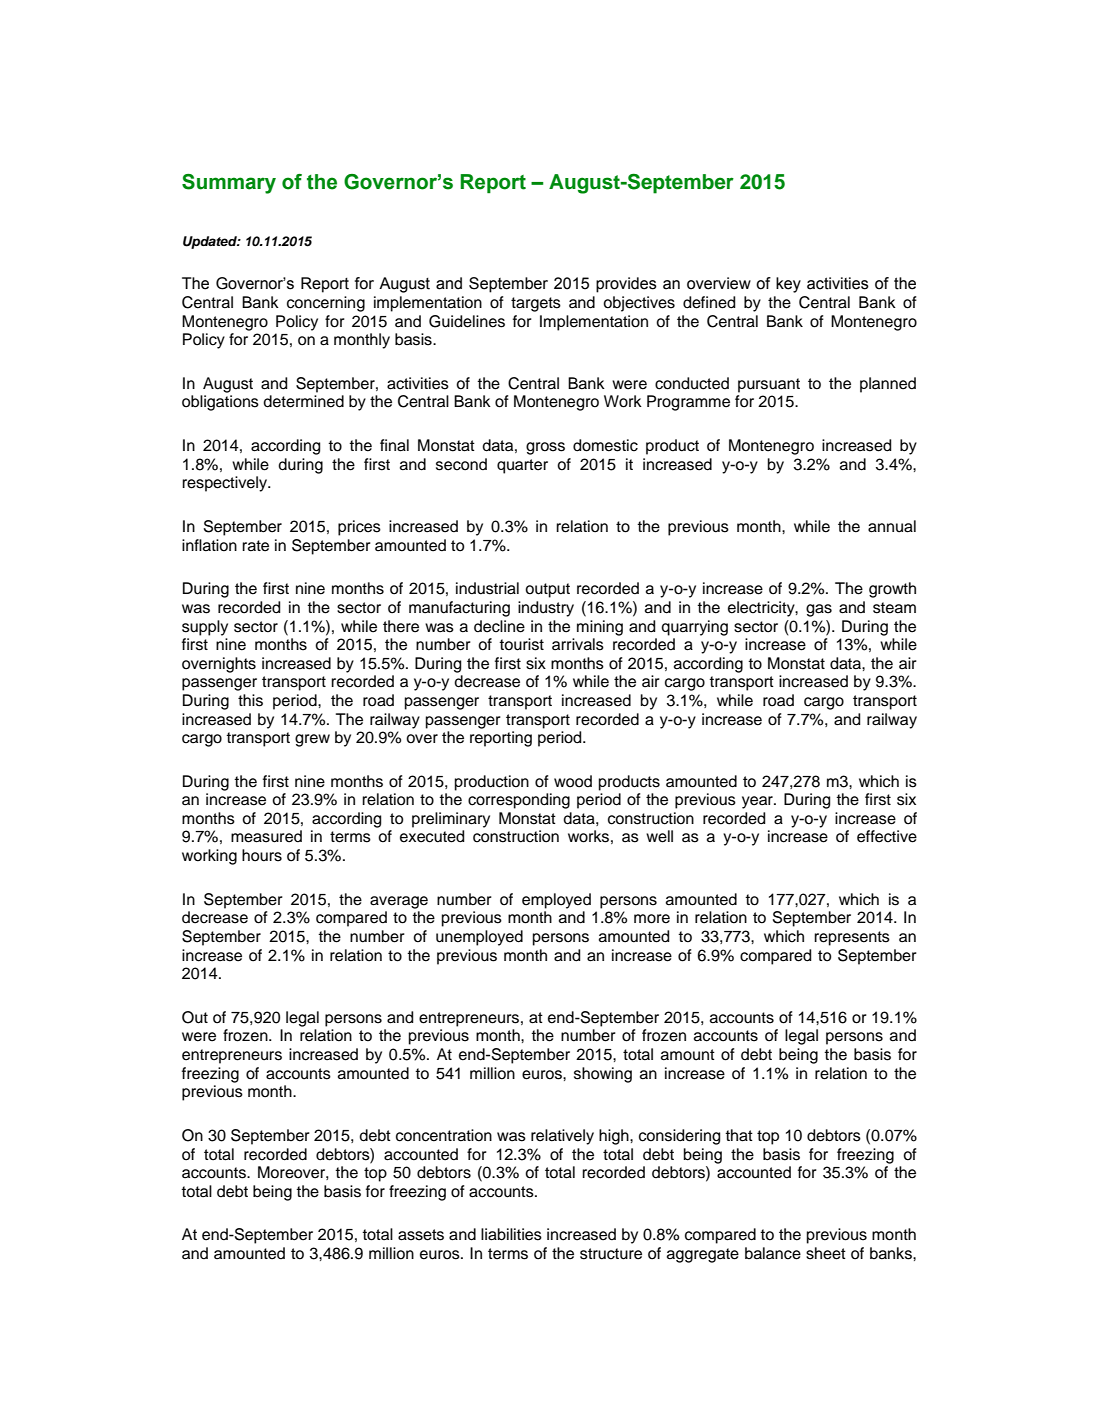 The width and height of the screenshot is (1099, 1422). I want to click on assets, so click(421, 1235).
